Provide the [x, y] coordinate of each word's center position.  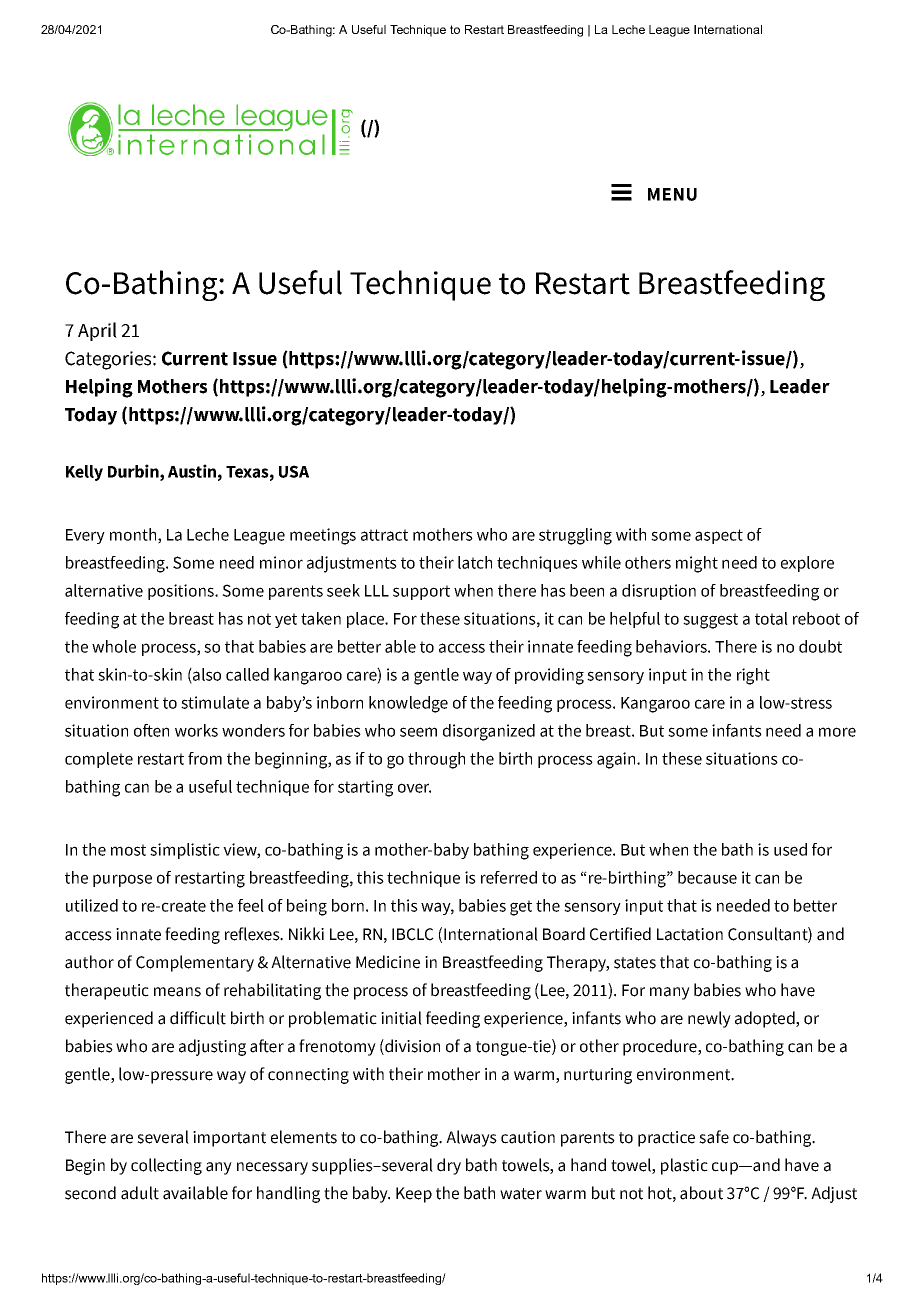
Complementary [195, 963]
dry [449, 1166]
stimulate [215, 702]
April [97, 331]
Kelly [84, 473]
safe [714, 1137]
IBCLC [413, 934]
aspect [719, 536]
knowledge [408, 704]
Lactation [690, 934]
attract [384, 535]
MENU [672, 194]
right [753, 676]
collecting [166, 1166]
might [697, 564]
